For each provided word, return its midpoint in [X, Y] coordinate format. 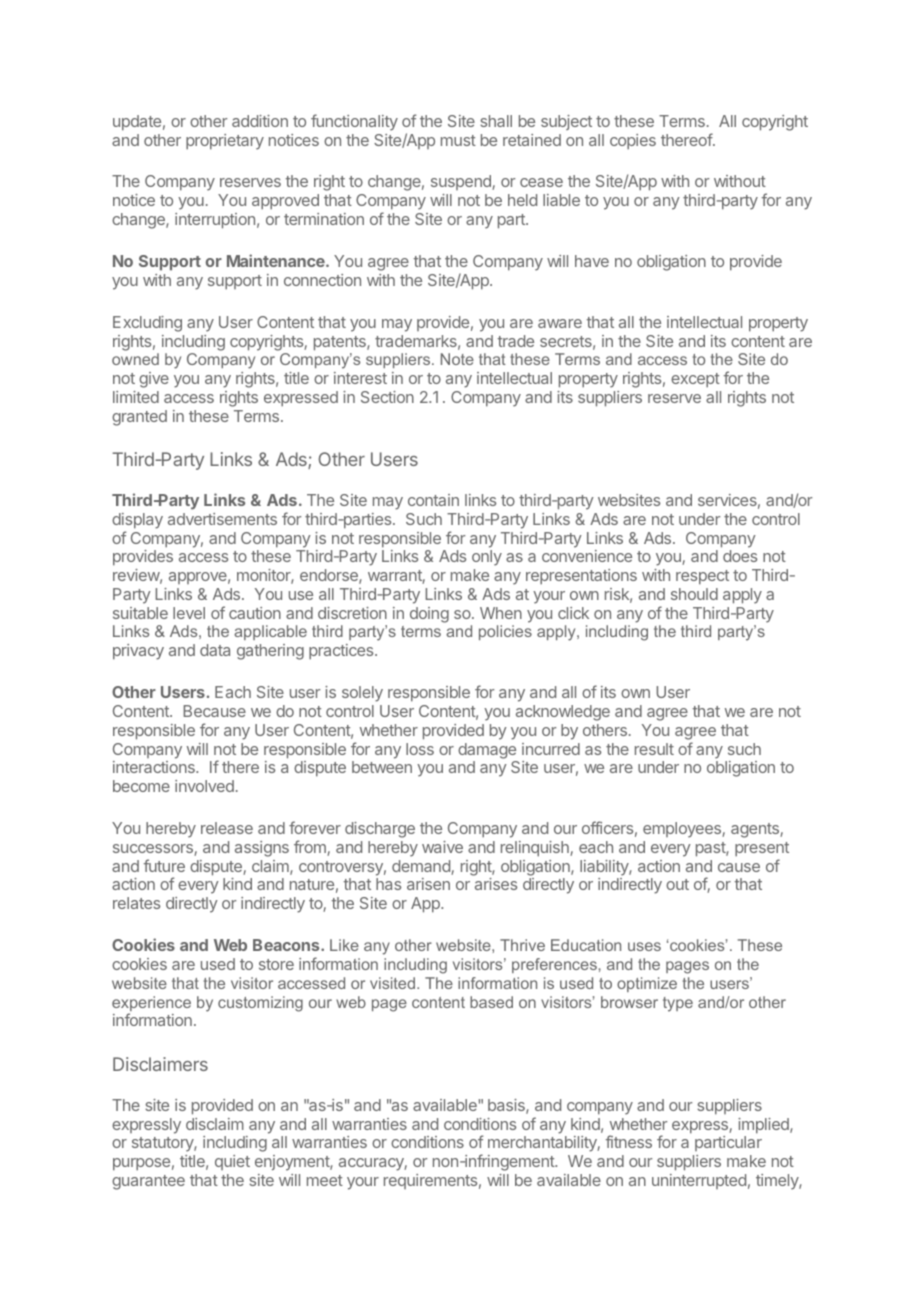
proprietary [225, 142]
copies [633, 142]
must [458, 140]
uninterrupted [699, 1181]
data [215, 650]
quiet [232, 1162]
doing [429, 615]
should [694, 594]
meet [325, 1180]
